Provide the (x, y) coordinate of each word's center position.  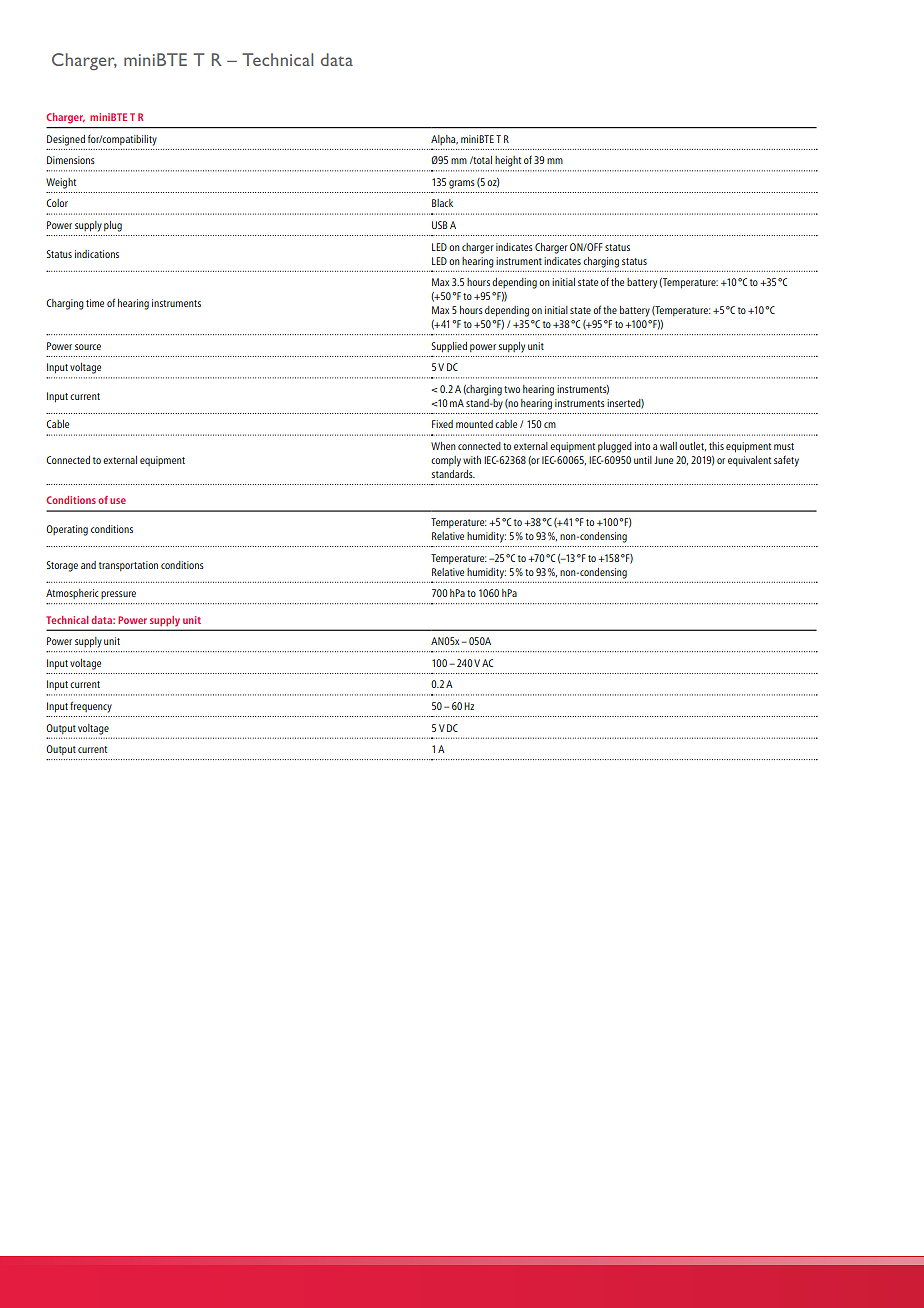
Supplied (449, 347)
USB (439, 225)
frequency (91, 707)
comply (446, 461)
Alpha (444, 140)
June (663, 460)
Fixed (442, 424)
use (118, 501)
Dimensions (71, 160)
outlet (692, 446)
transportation (128, 566)
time (95, 303)
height (508, 161)
